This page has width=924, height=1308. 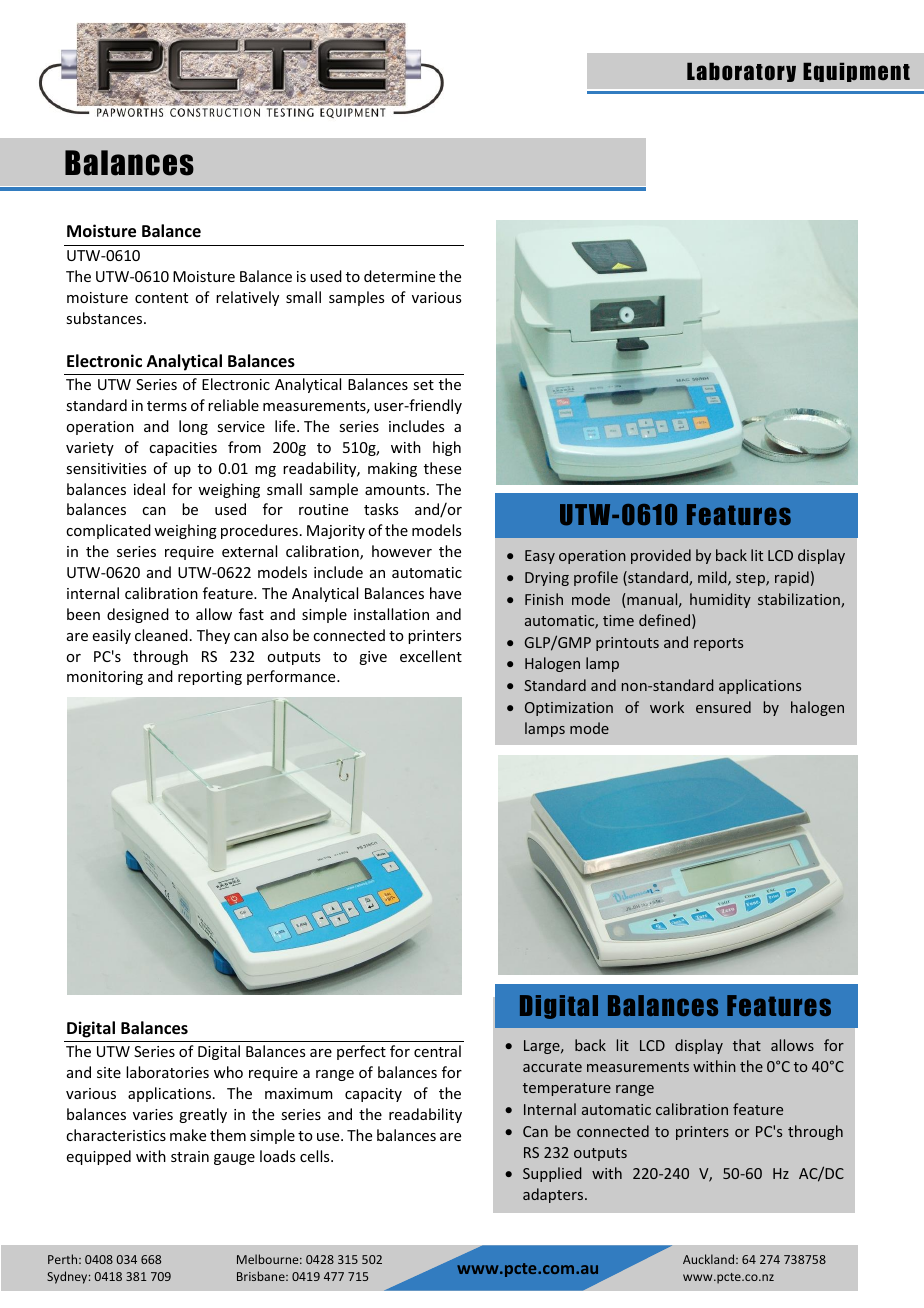 What do you see at coordinates (161, 635) in the page?
I see `cleaned` at bounding box center [161, 635].
